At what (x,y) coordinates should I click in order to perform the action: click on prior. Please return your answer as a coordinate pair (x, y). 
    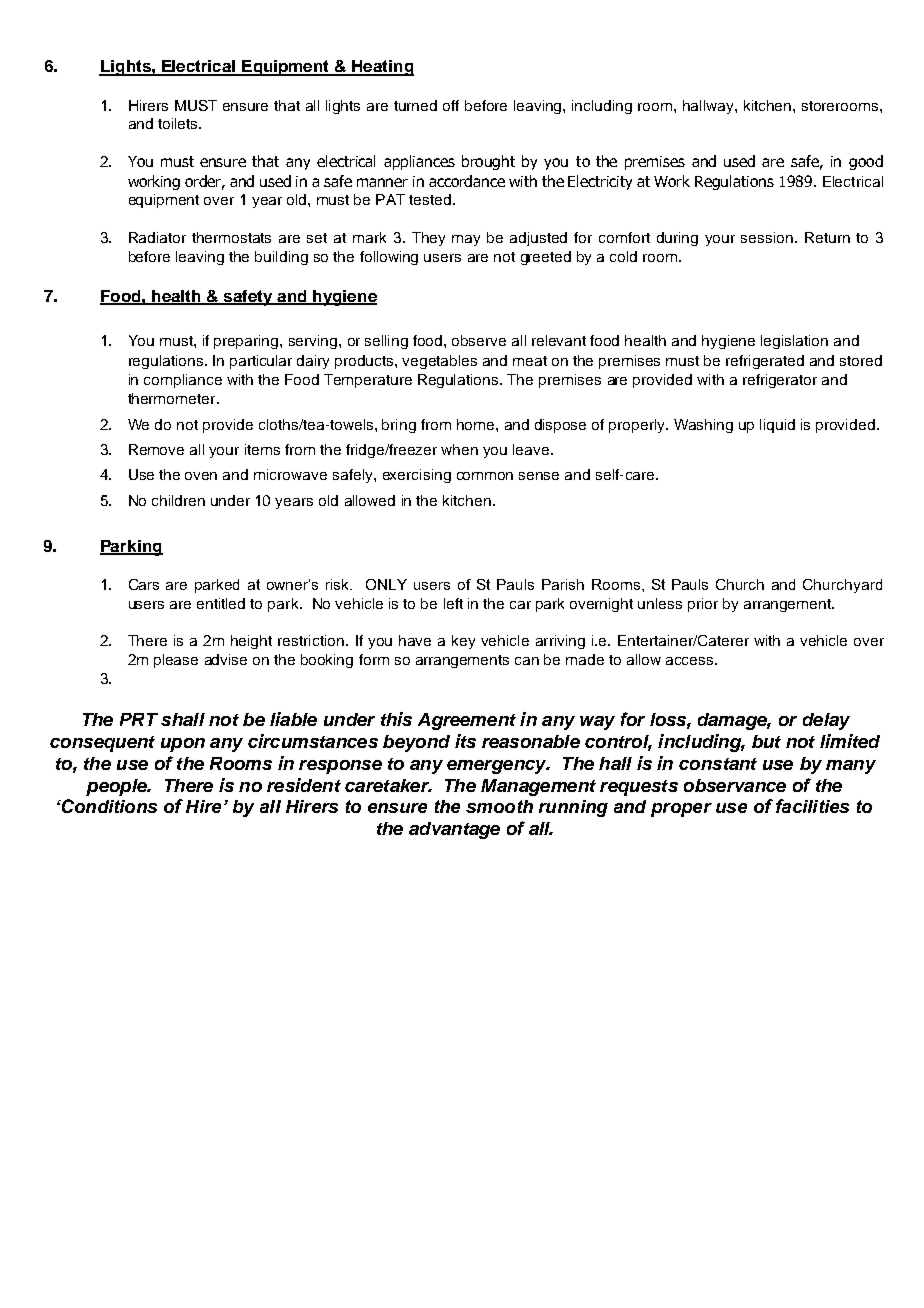
    Looking at the image, I should click on (703, 605).
